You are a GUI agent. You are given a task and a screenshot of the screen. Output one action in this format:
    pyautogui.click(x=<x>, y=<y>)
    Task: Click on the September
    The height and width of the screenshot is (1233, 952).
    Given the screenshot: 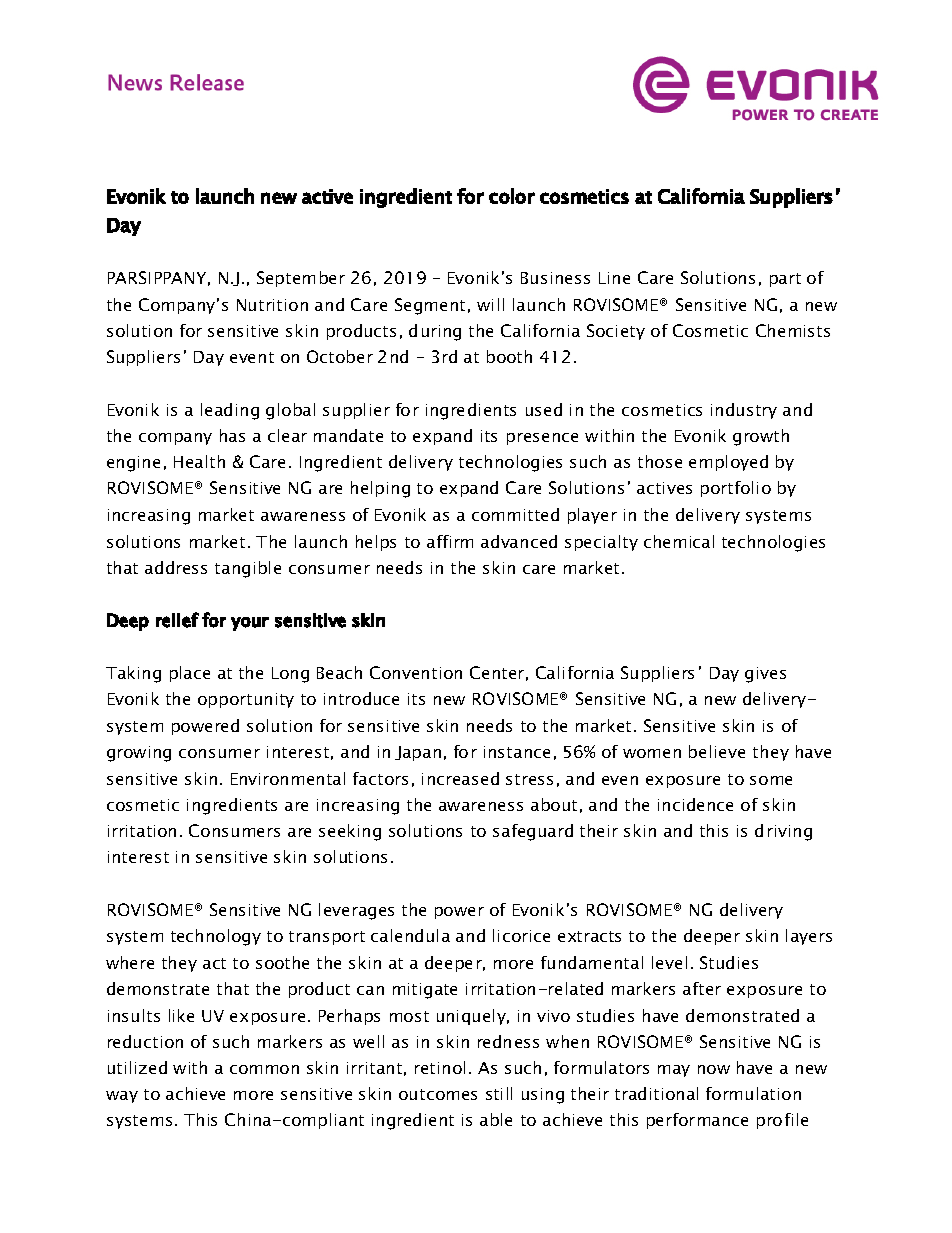 What is the action you would take?
    pyautogui.click(x=301, y=279)
